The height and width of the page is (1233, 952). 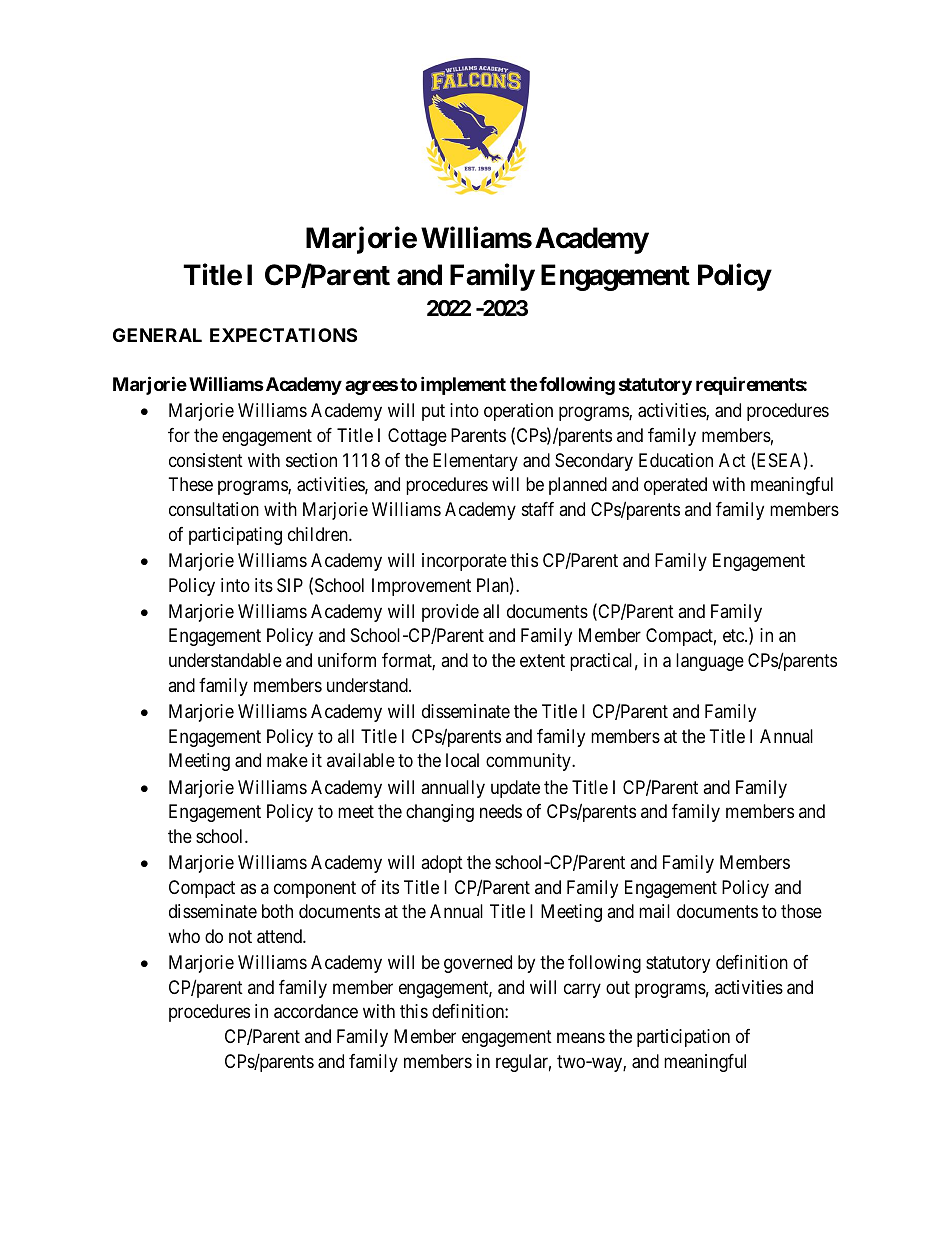 What do you see at coordinates (683, 1038) in the page?
I see `participation` at bounding box center [683, 1038].
